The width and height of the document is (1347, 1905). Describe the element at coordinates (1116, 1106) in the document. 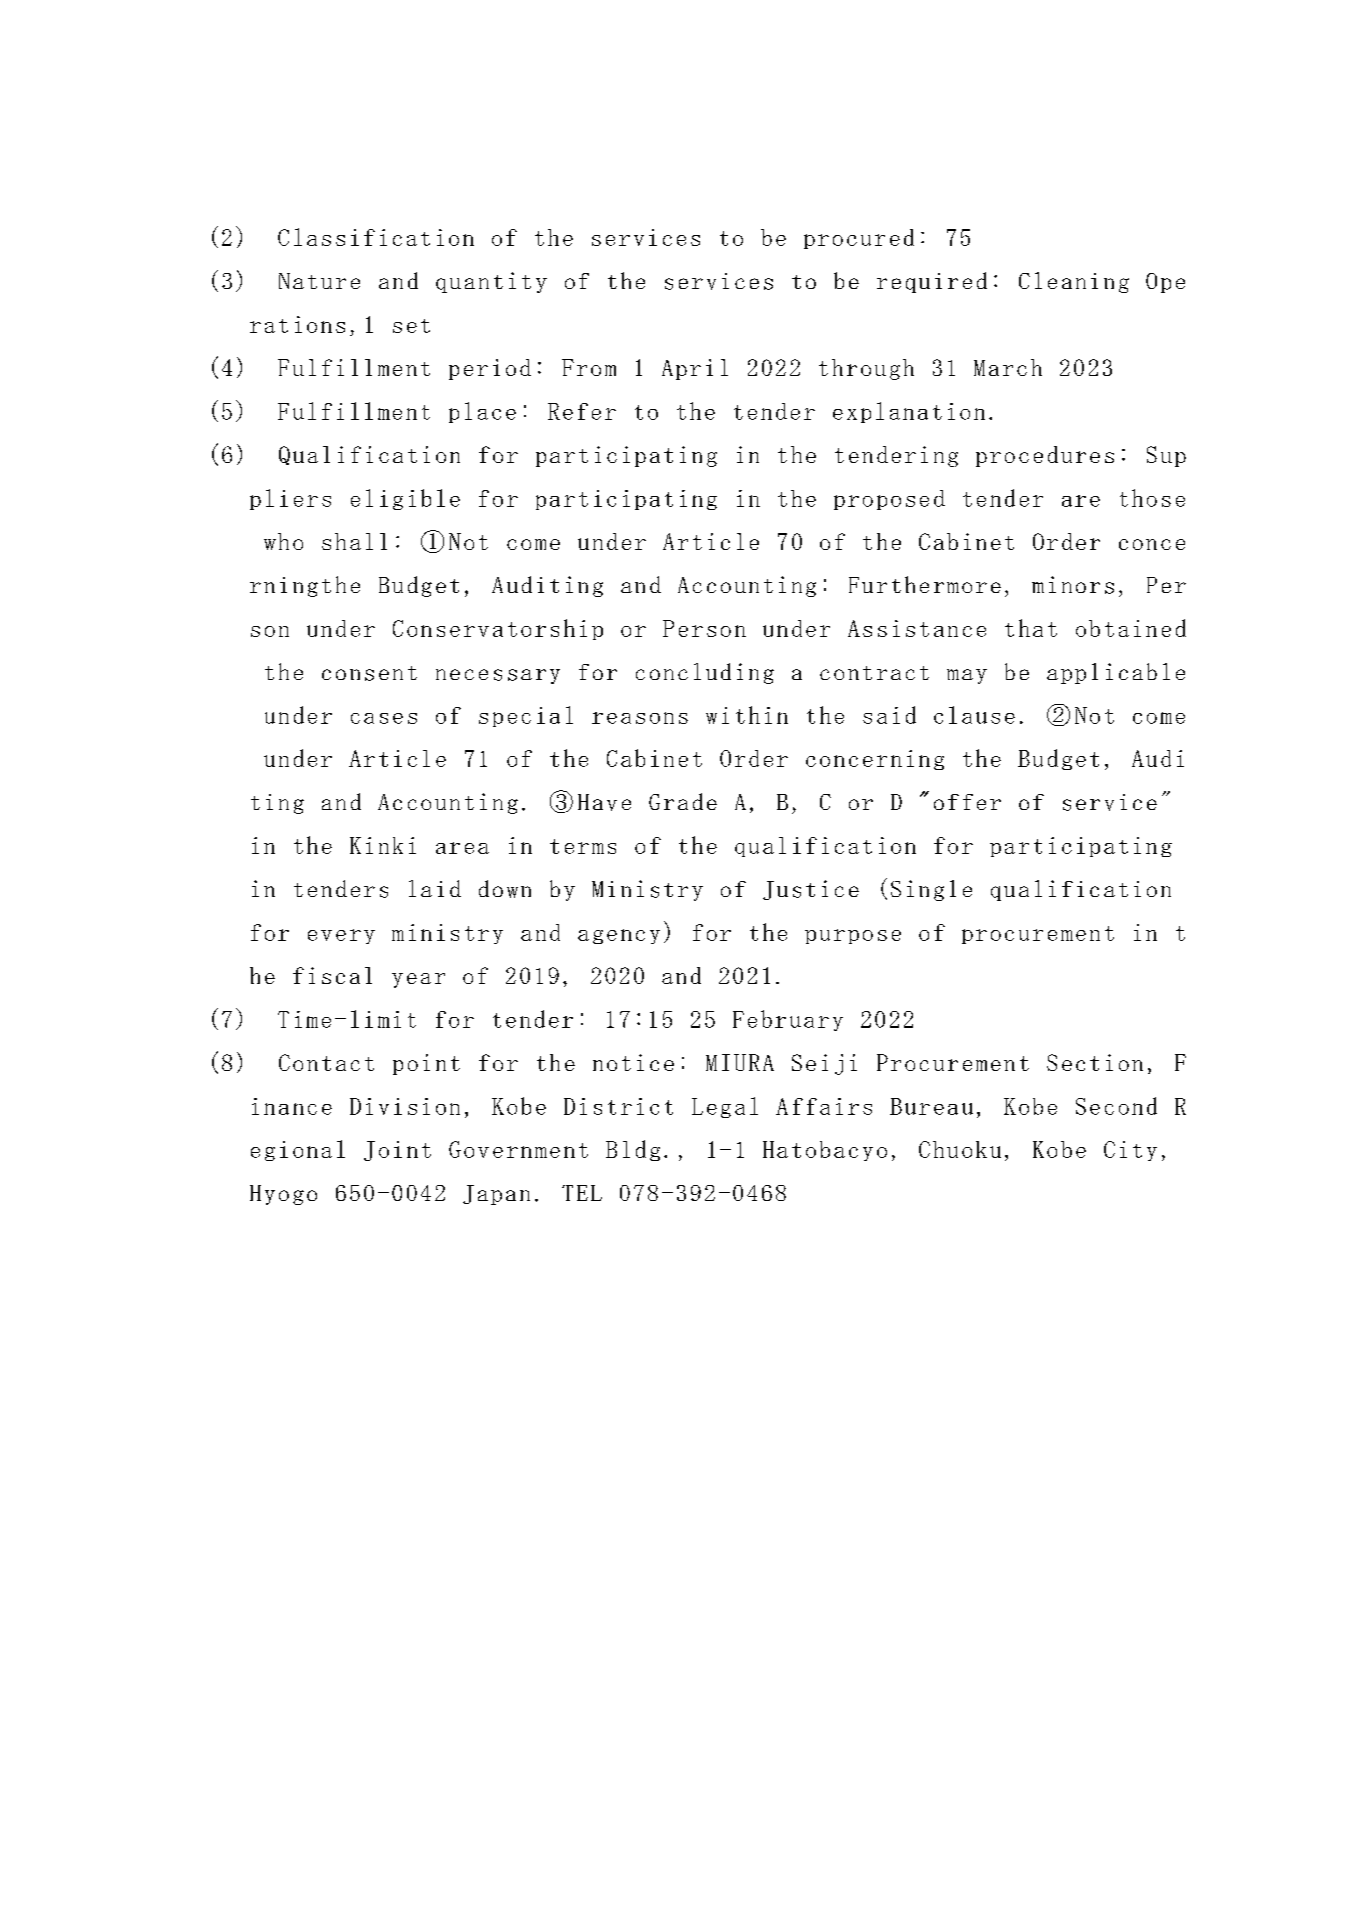

I see `Second` at that location.
